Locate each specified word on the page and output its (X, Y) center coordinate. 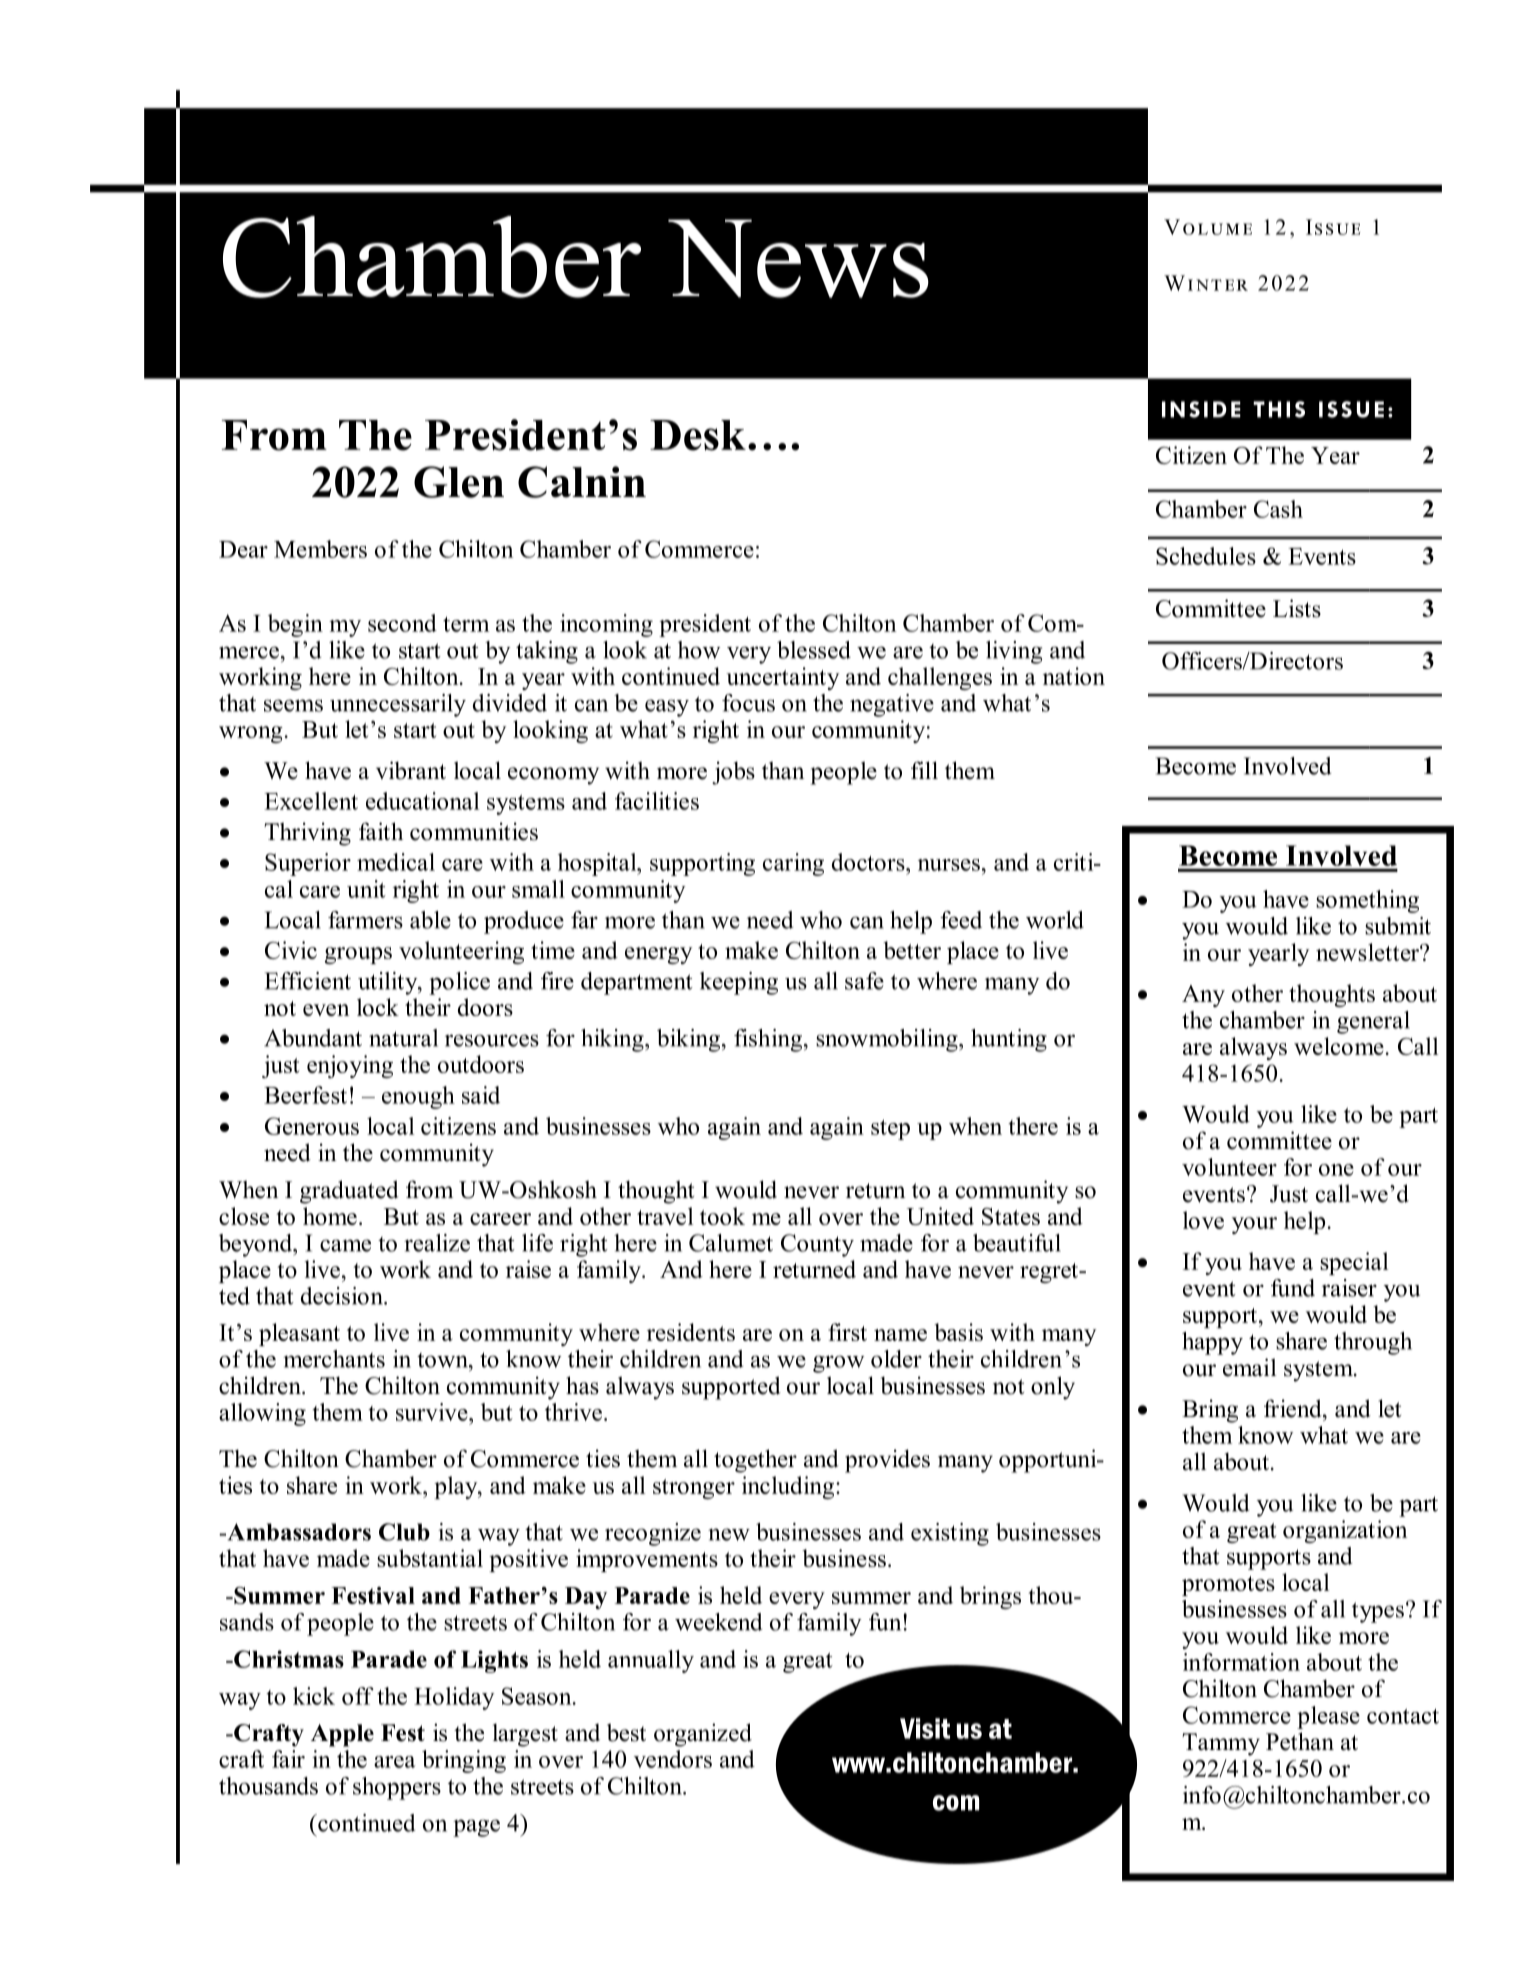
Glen (459, 482)
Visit (925, 1728)
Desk (698, 435)
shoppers (397, 1788)
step (890, 1130)
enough (418, 1097)
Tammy (1221, 1744)
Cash (1278, 509)
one (1336, 1170)
